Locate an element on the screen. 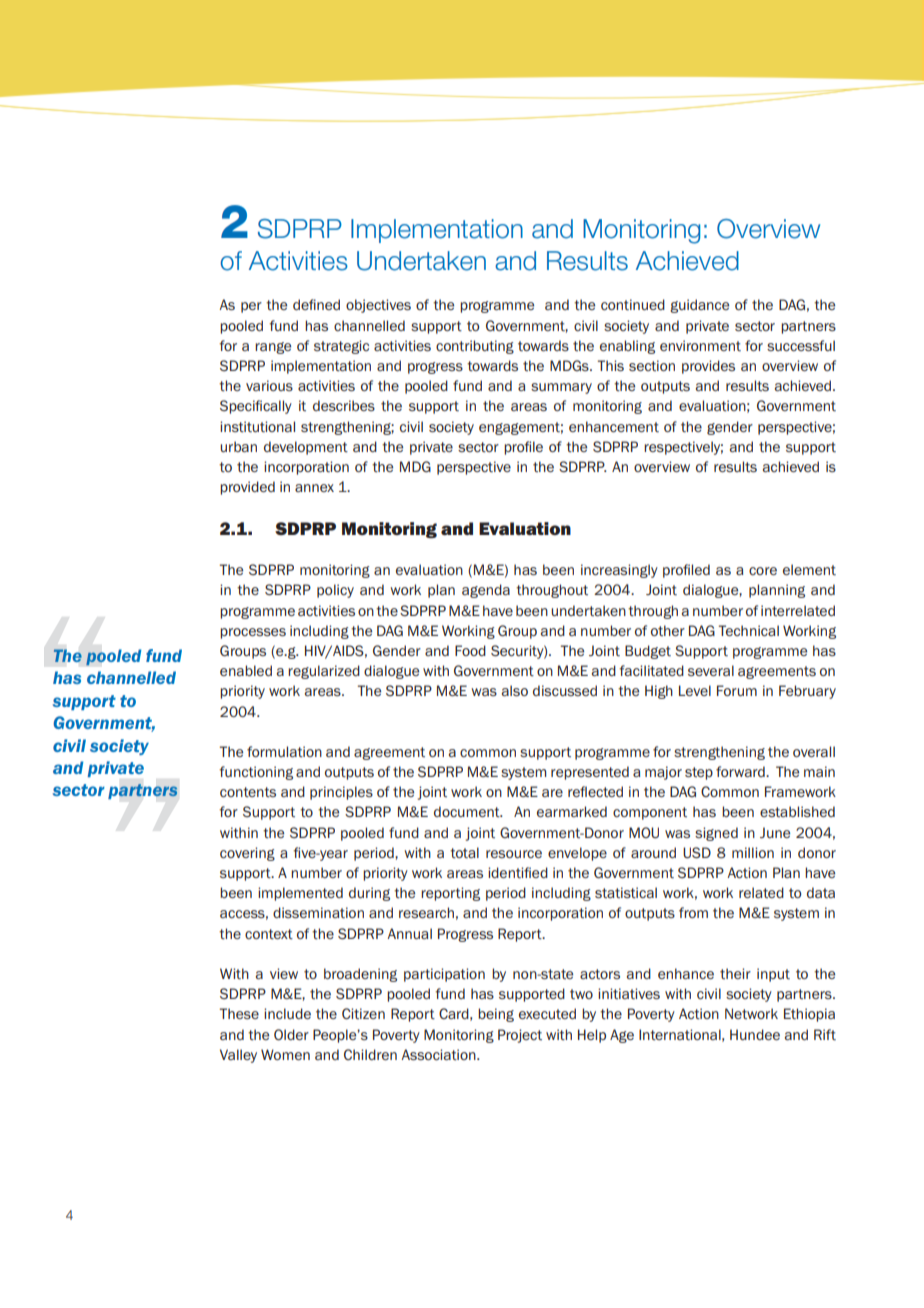  contributing is located at coordinates (475, 347).
